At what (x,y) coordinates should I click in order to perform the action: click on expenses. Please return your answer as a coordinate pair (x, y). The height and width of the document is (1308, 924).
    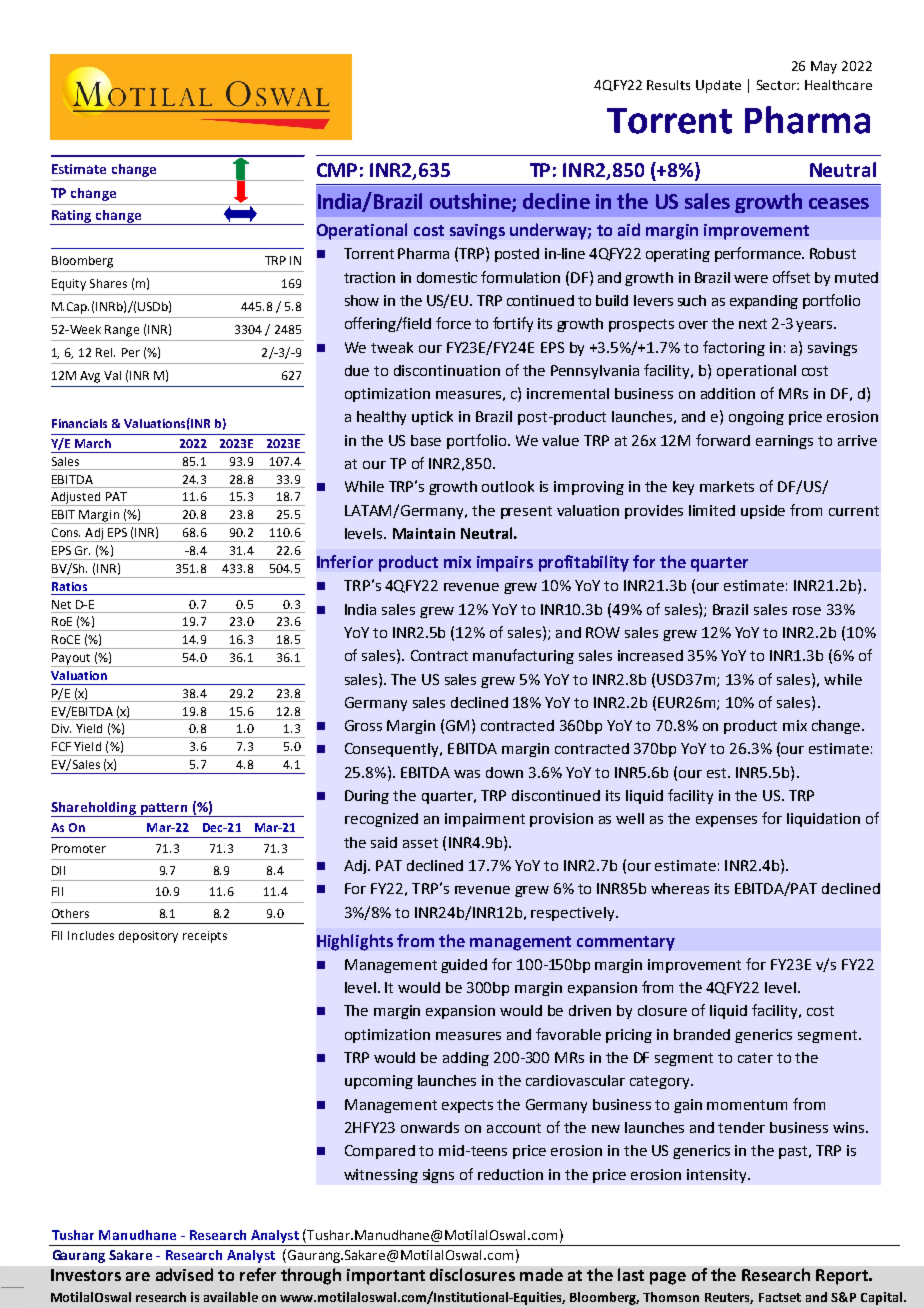
    Looking at the image, I should click on (726, 821).
